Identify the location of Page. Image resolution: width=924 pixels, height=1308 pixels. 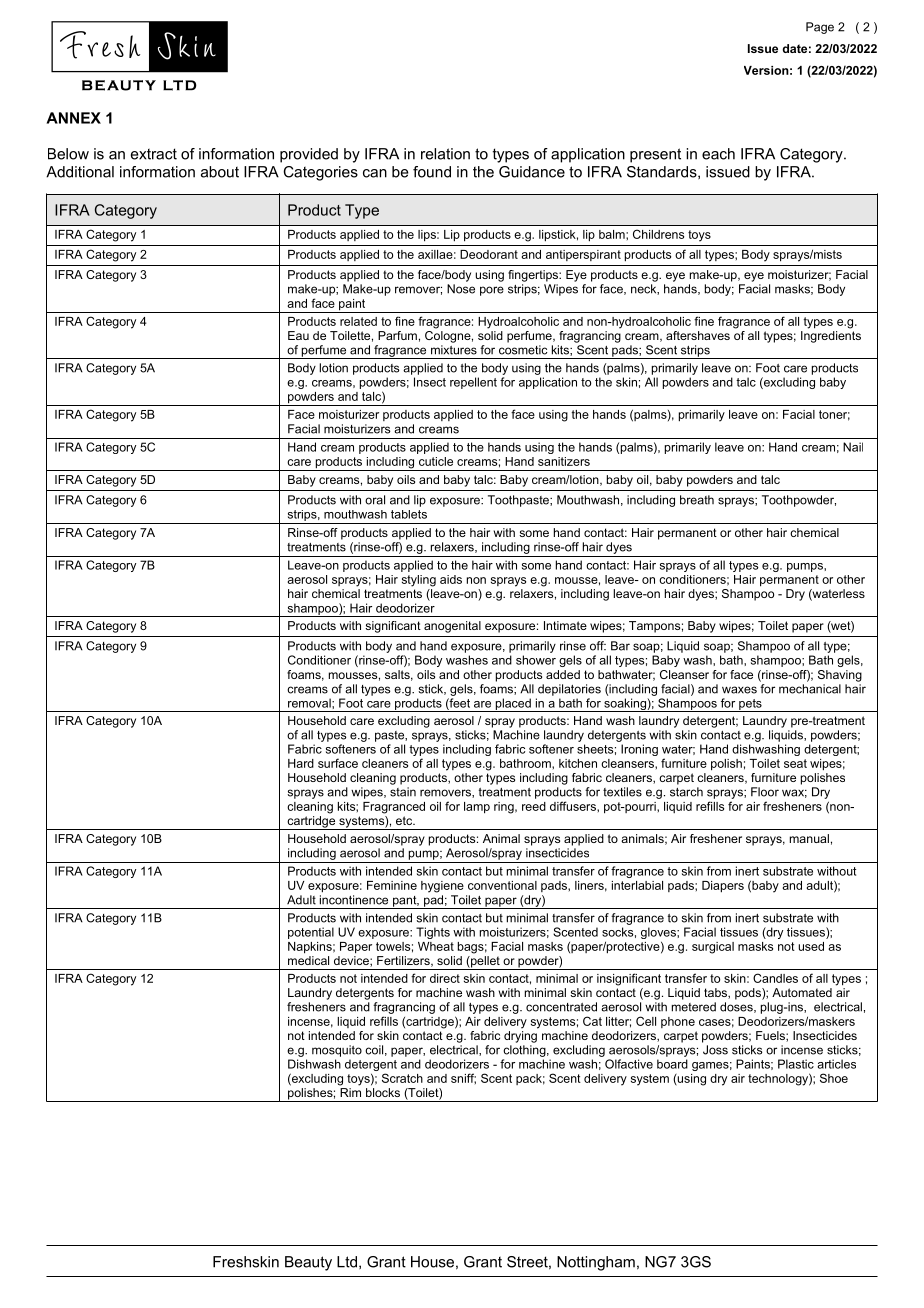
(820, 28).
